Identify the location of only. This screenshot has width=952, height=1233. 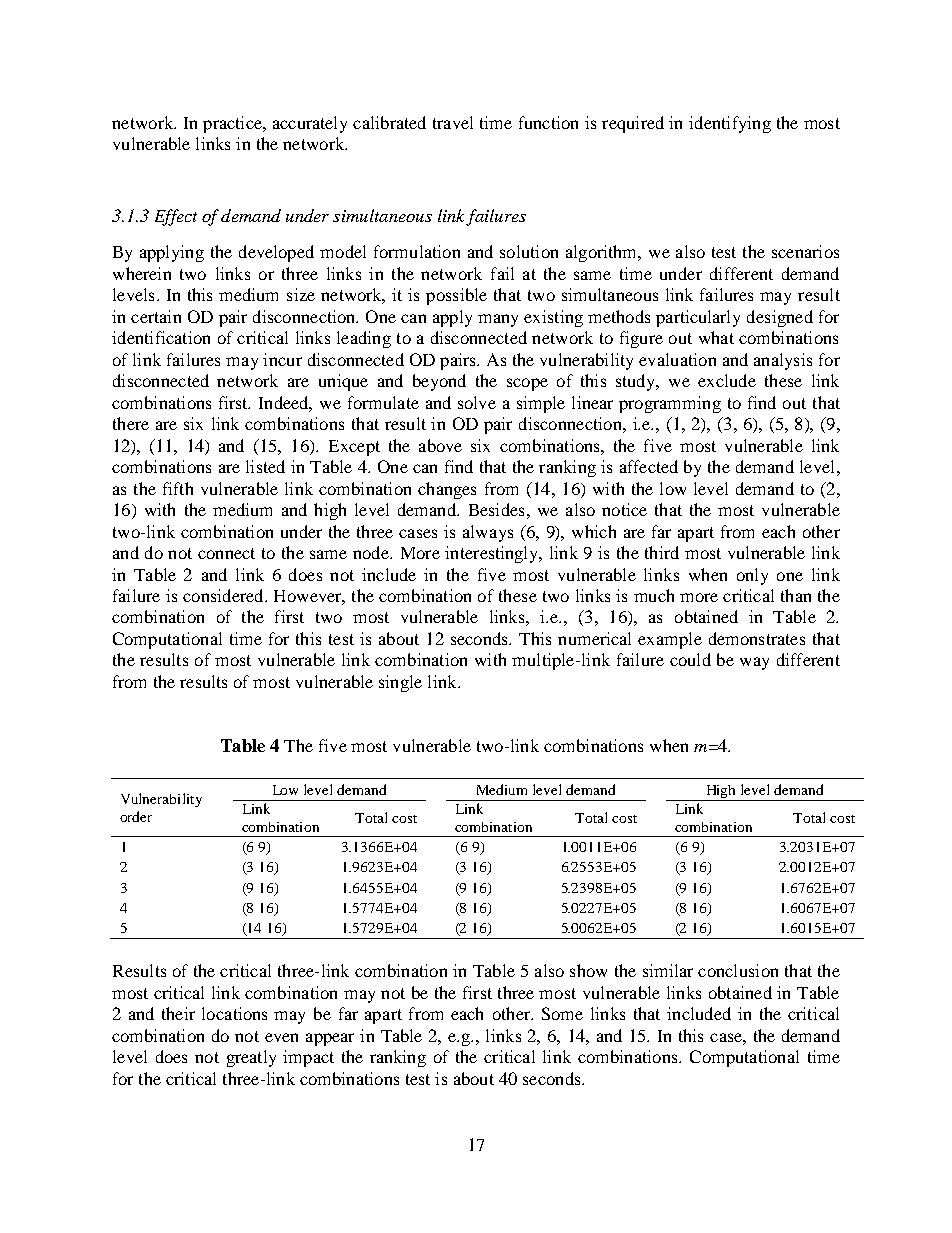
(752, 576).
